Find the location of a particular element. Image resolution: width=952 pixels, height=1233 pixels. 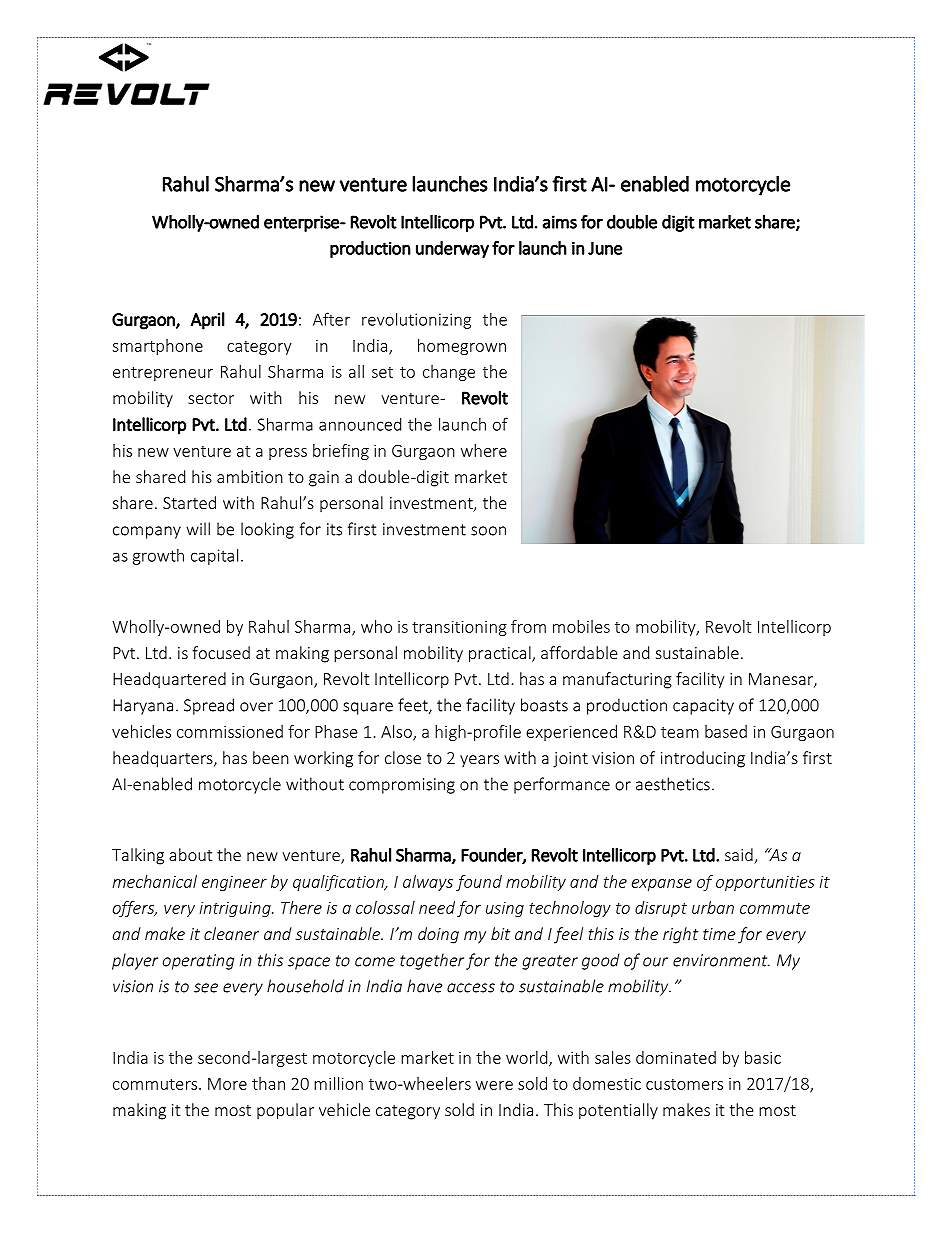

soon is located at coordinates (488, 531).
